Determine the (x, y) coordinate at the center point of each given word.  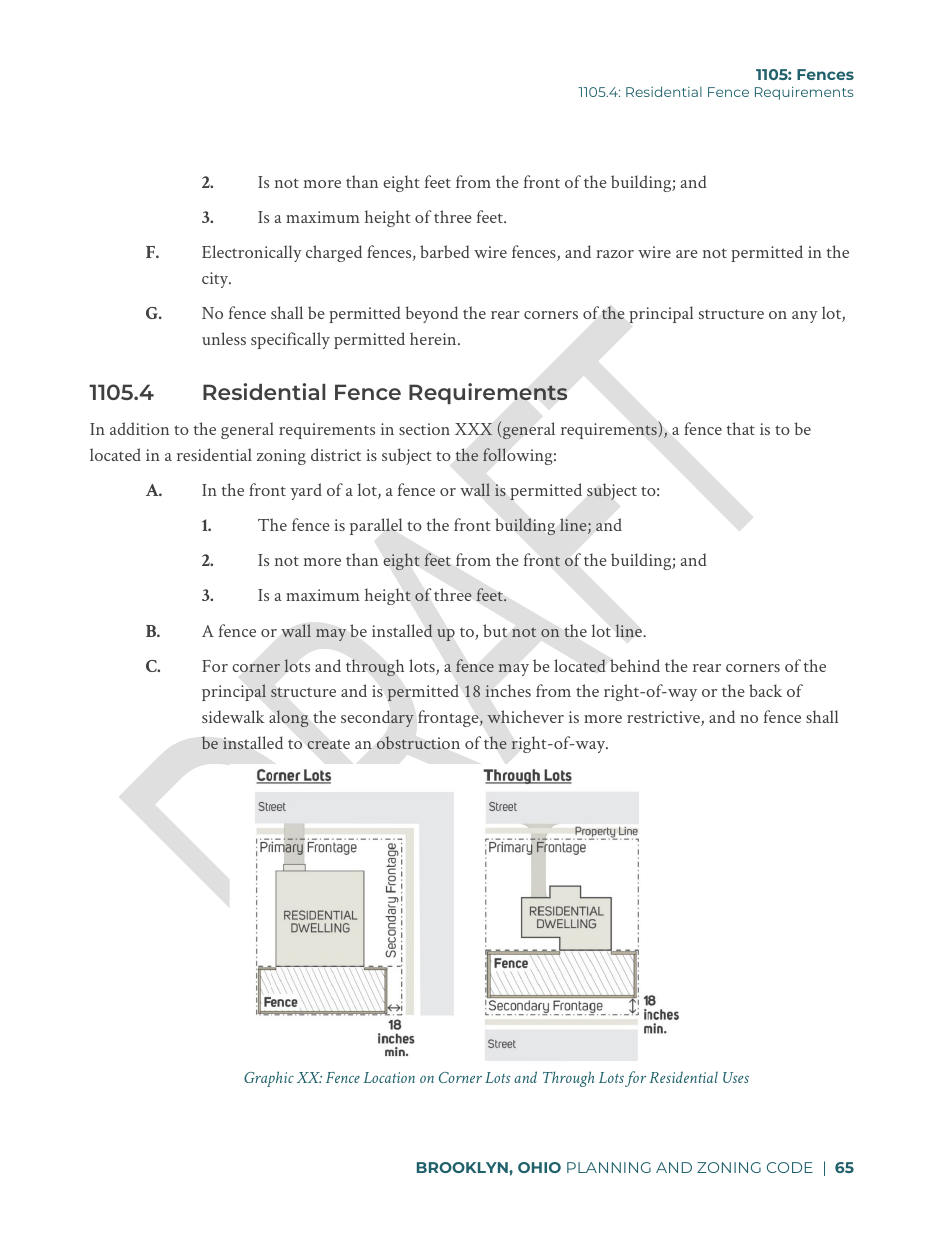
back (765, 690)
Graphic (269, 1079)
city (216, 280)
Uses (736, 1077)
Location (389, 1077)
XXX (474, 429)
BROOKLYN (463, 1167)
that (741, 428)
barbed (445, 251)
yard (306, 491)
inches (508, 690)
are (687, 254)
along (288, 718)
